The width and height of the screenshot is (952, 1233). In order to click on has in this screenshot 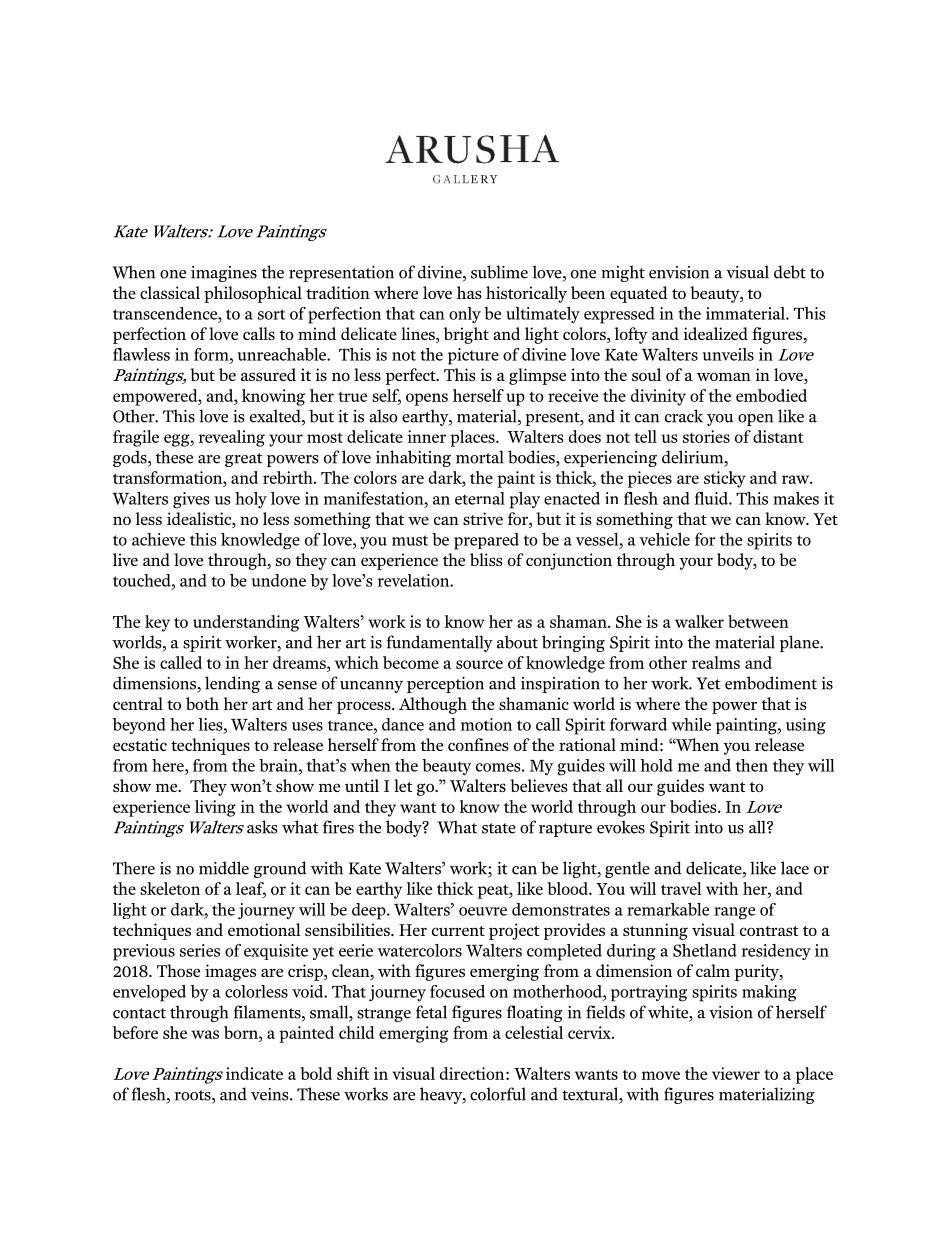, I will do `click(469, 292)`.
